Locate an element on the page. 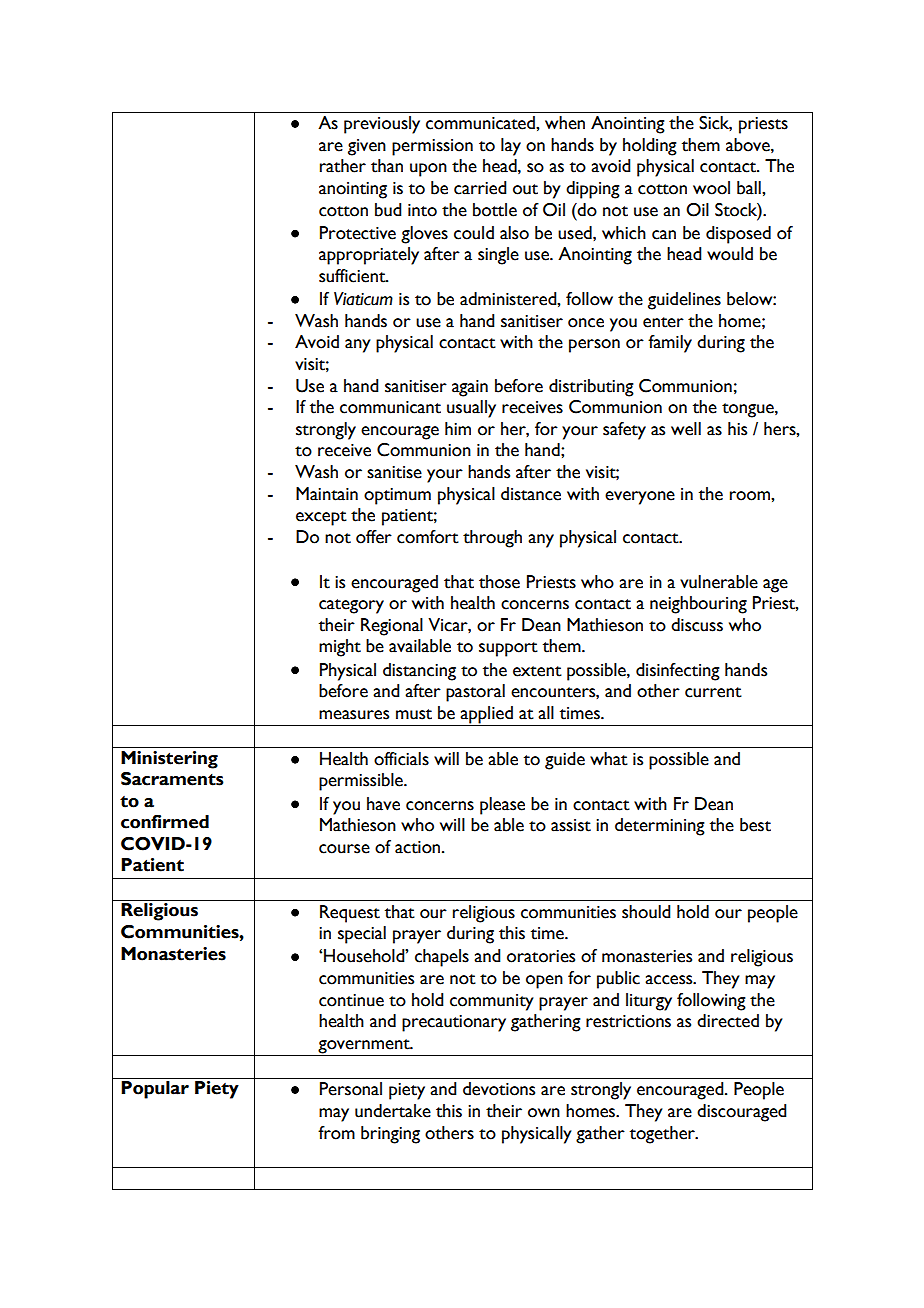  discuss is located at coordinates (697, 625).
